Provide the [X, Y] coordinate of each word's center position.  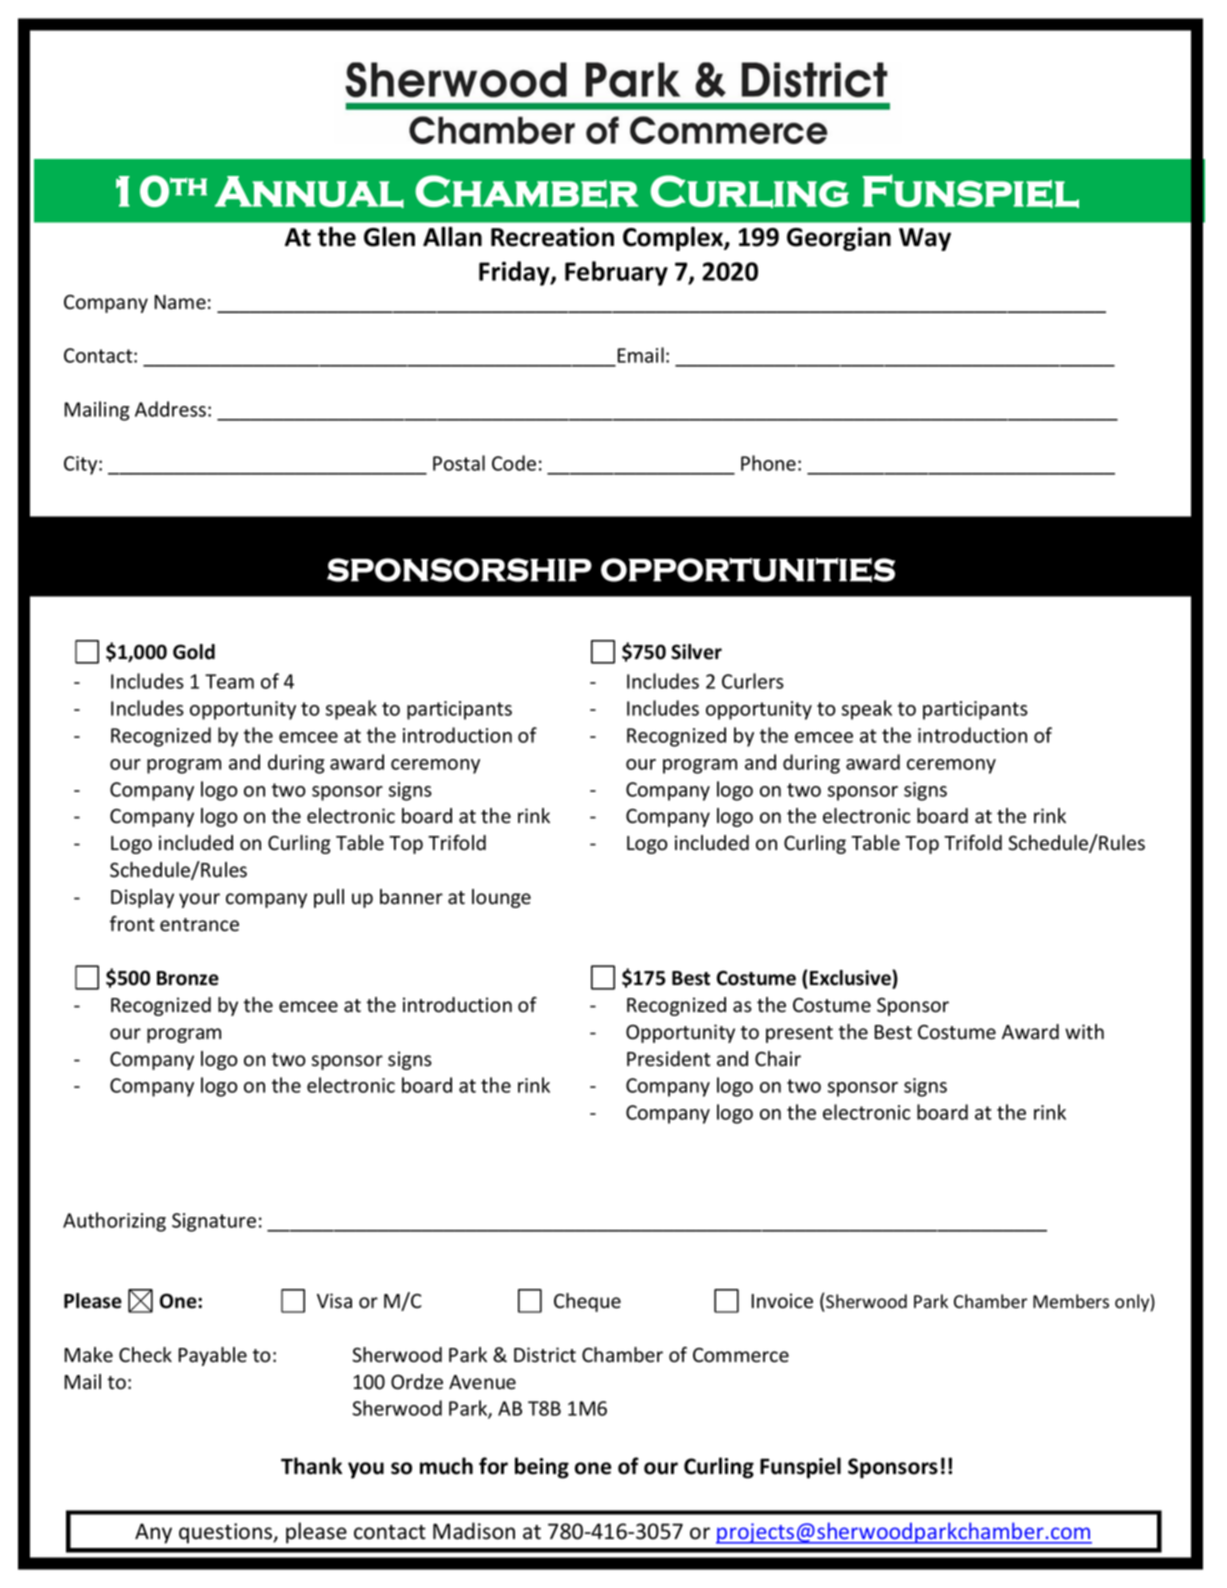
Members [1071, 1301]
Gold [194, 652]
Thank [311, 1466]
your [199, 900]
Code [514, 463]
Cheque [587, 1302]
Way [925, 239]
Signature [214, 1222]
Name [180, 302]
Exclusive [851, 979]
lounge [501, 898]
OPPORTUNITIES [748, 570]
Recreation [552, 237]
